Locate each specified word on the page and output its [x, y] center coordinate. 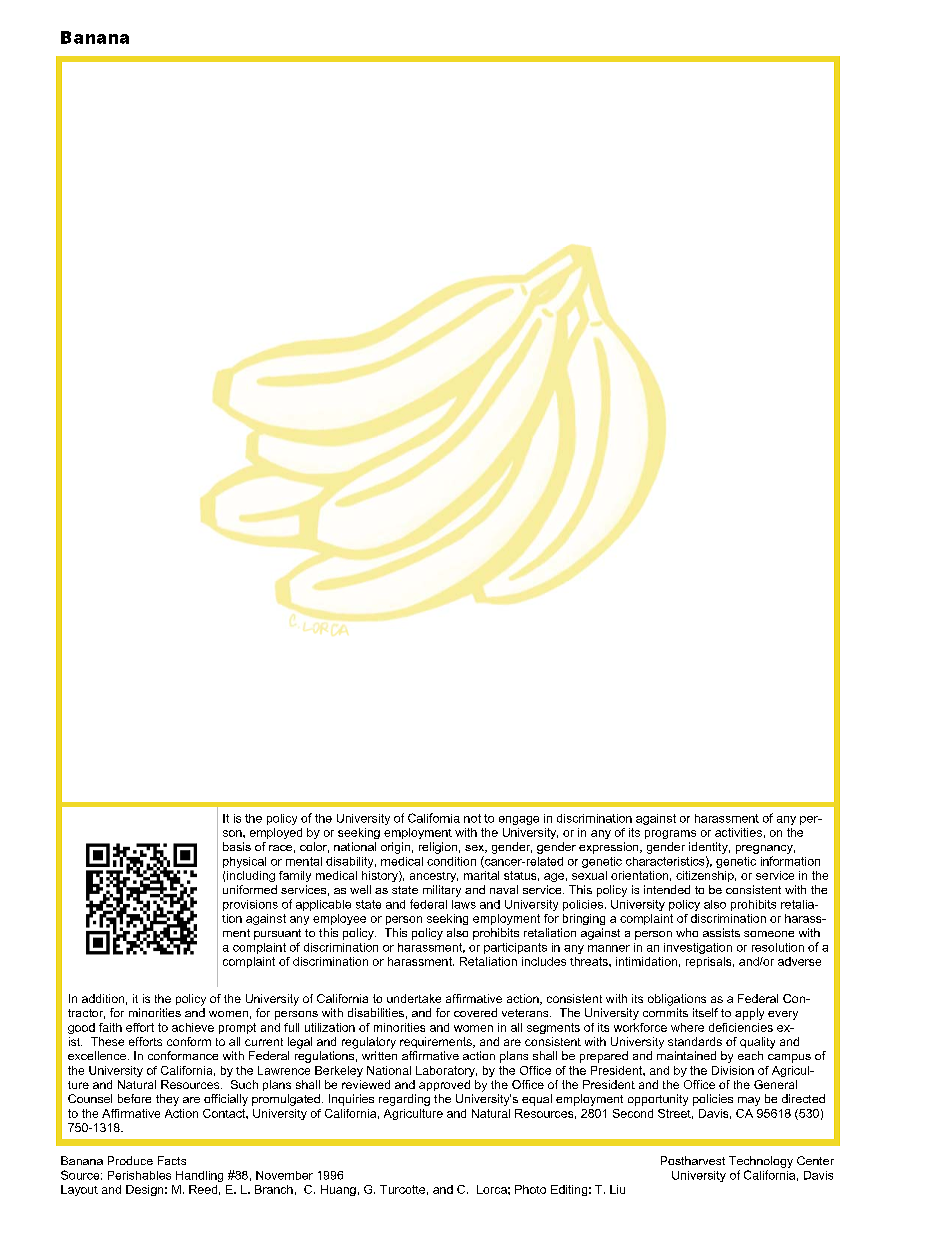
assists [721, 932]
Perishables [139, 1175]
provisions [250, 905]
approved [444, 1085]
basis [237, 846]
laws [464, 904]
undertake [414, 998]
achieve [193, 1027]
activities [738, 832]
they [167, 1100]
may [749, 1101]
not [472, 818]
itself [705, 1012]
